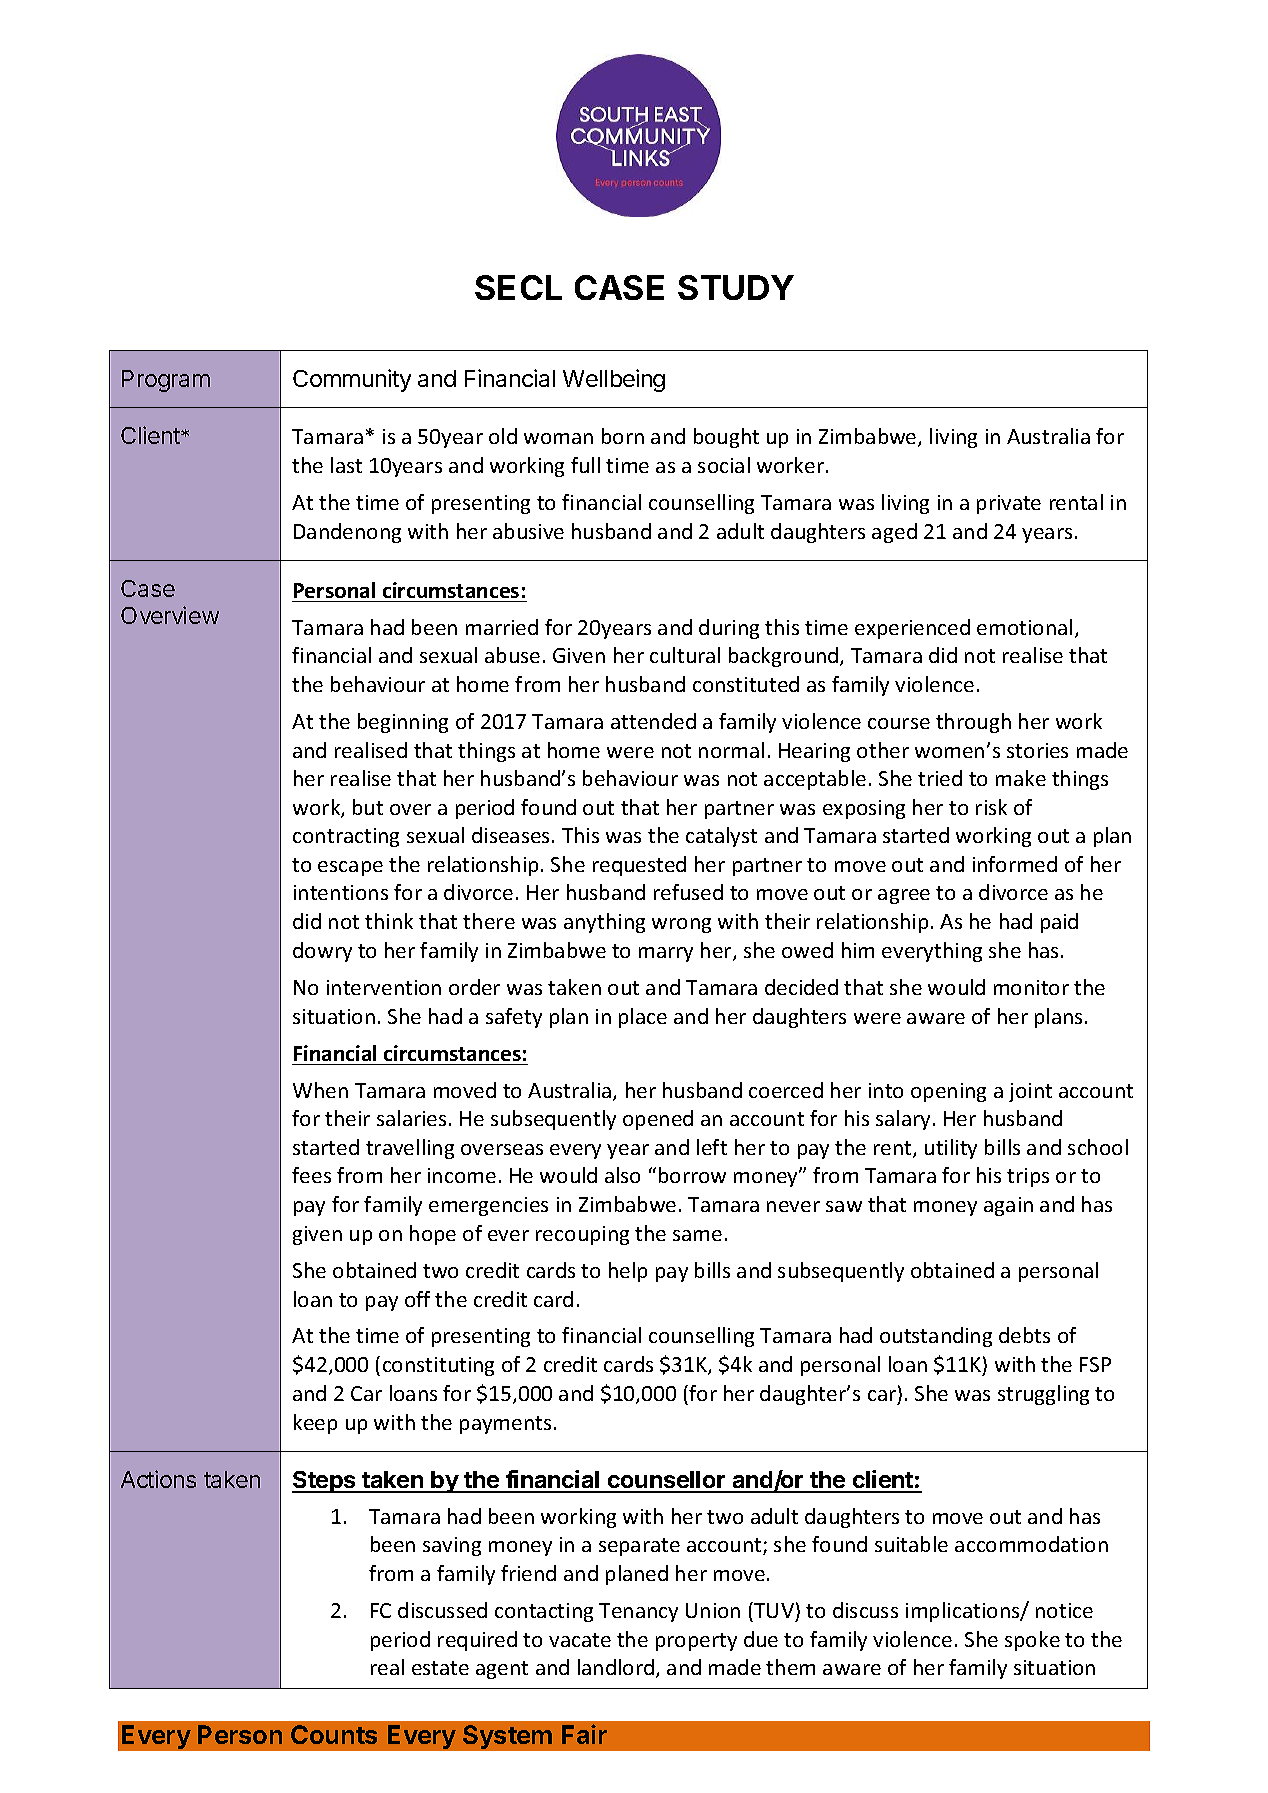 The width and height of the screenshot is (1268, 1793). Describe the element at coordinates (334, 1734) in the screenshot. I see `Counts` at that location.
